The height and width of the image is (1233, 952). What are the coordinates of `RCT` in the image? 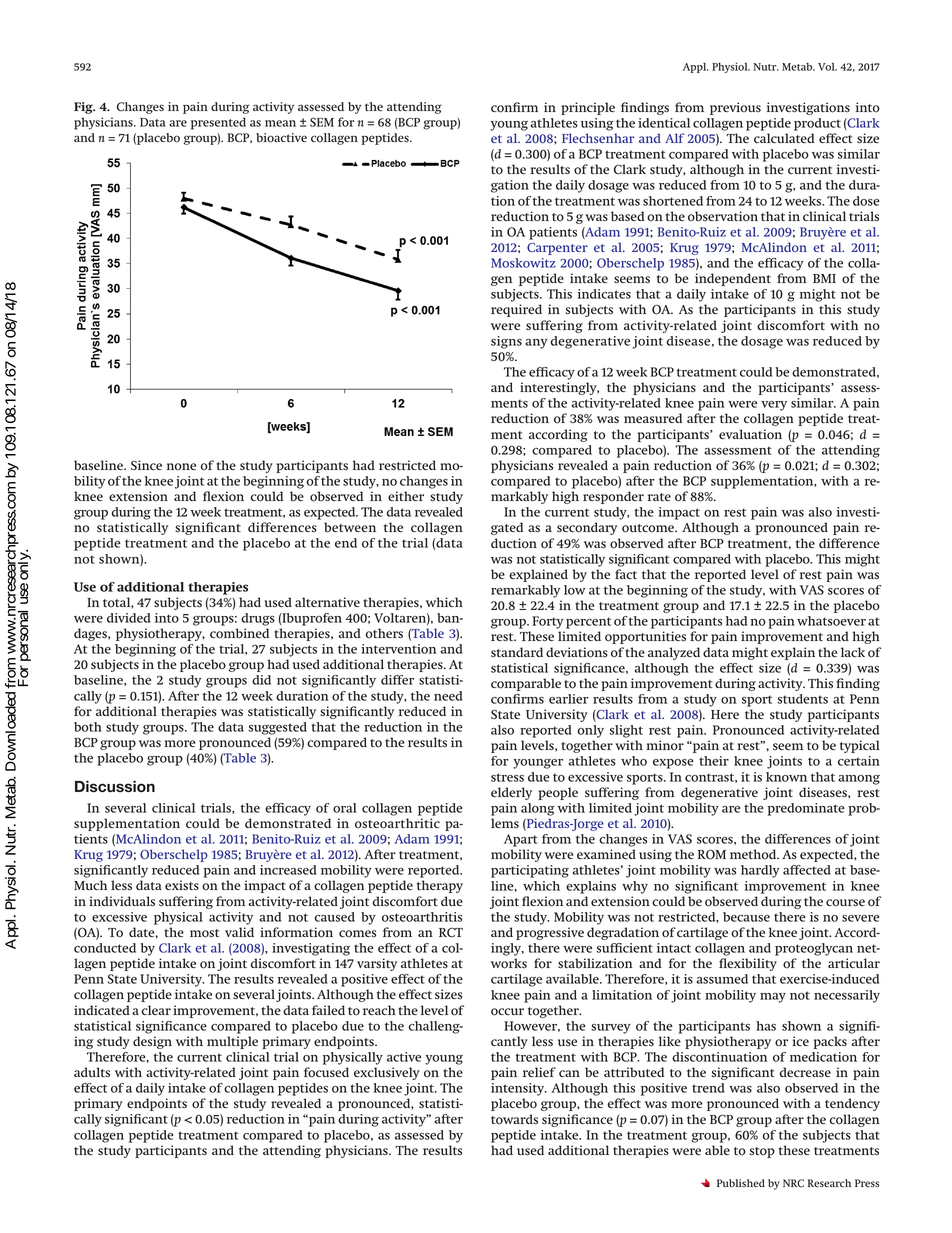 It's located at (451, 932).
